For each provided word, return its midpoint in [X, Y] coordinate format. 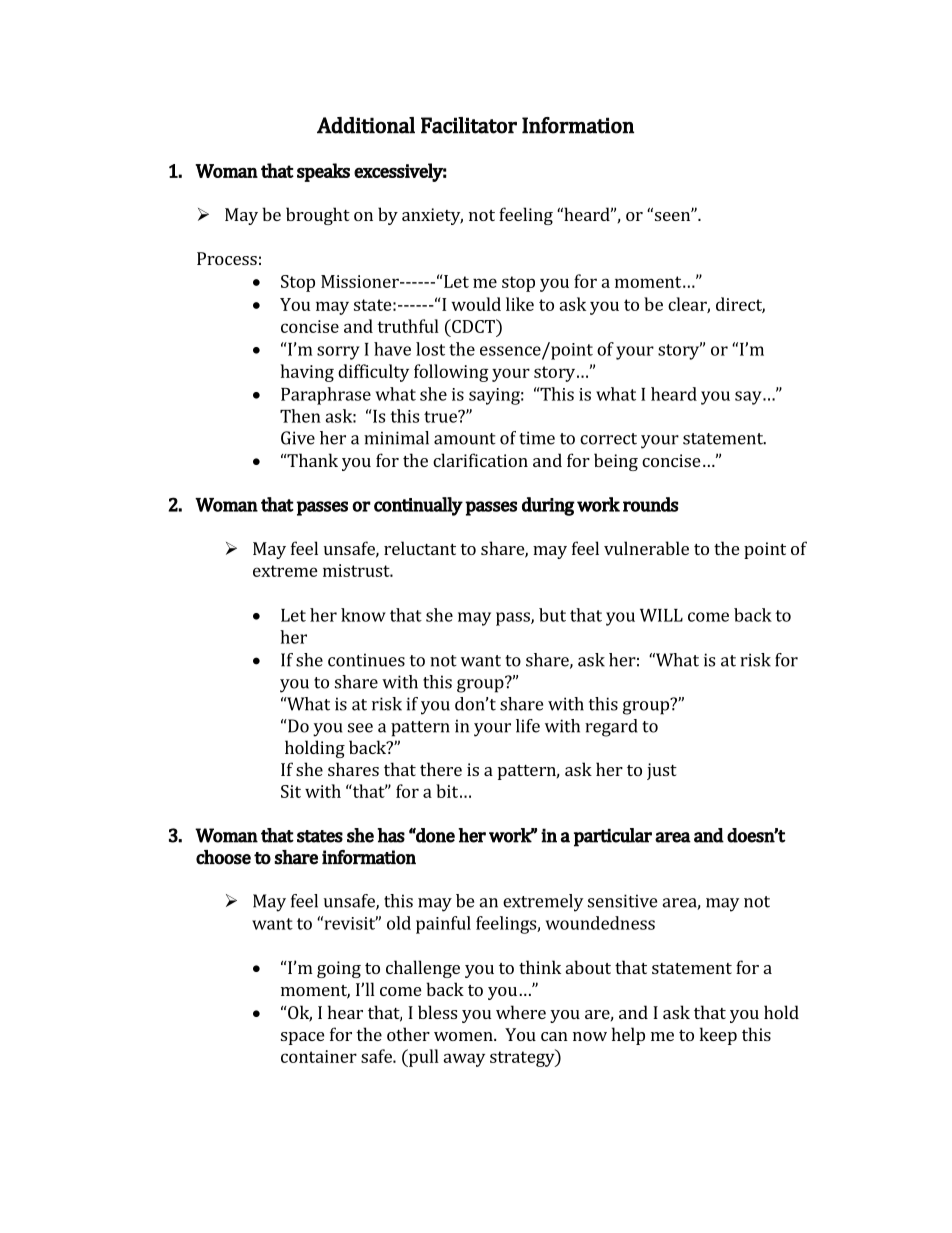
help [628, 1036]
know [363, 615]
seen [672, 215]
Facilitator [469, 125]
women [464, 1036]
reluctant [420, 548]
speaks [323, 172]
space [302, 1038]
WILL [661, 615]
